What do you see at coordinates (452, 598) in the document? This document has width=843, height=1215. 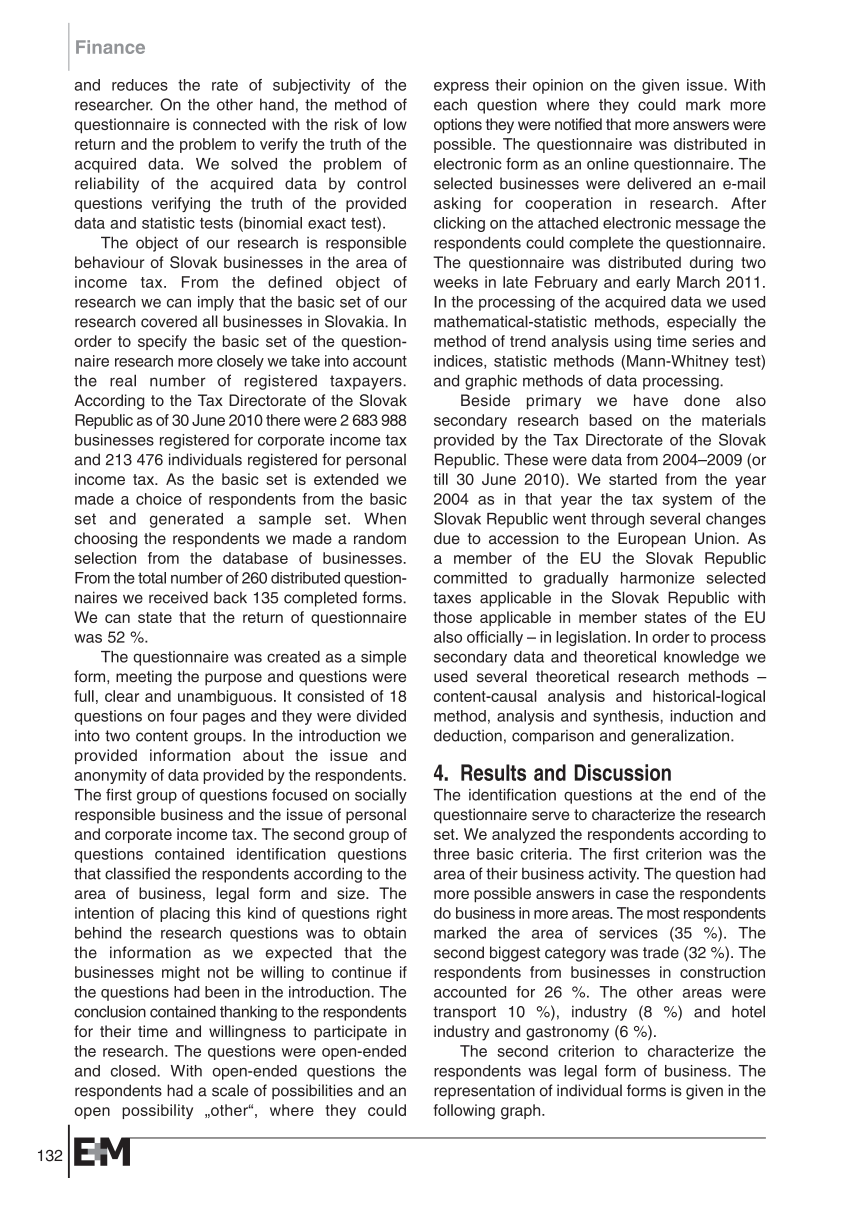 I see `taxes` at bounding box center [452, 598].
